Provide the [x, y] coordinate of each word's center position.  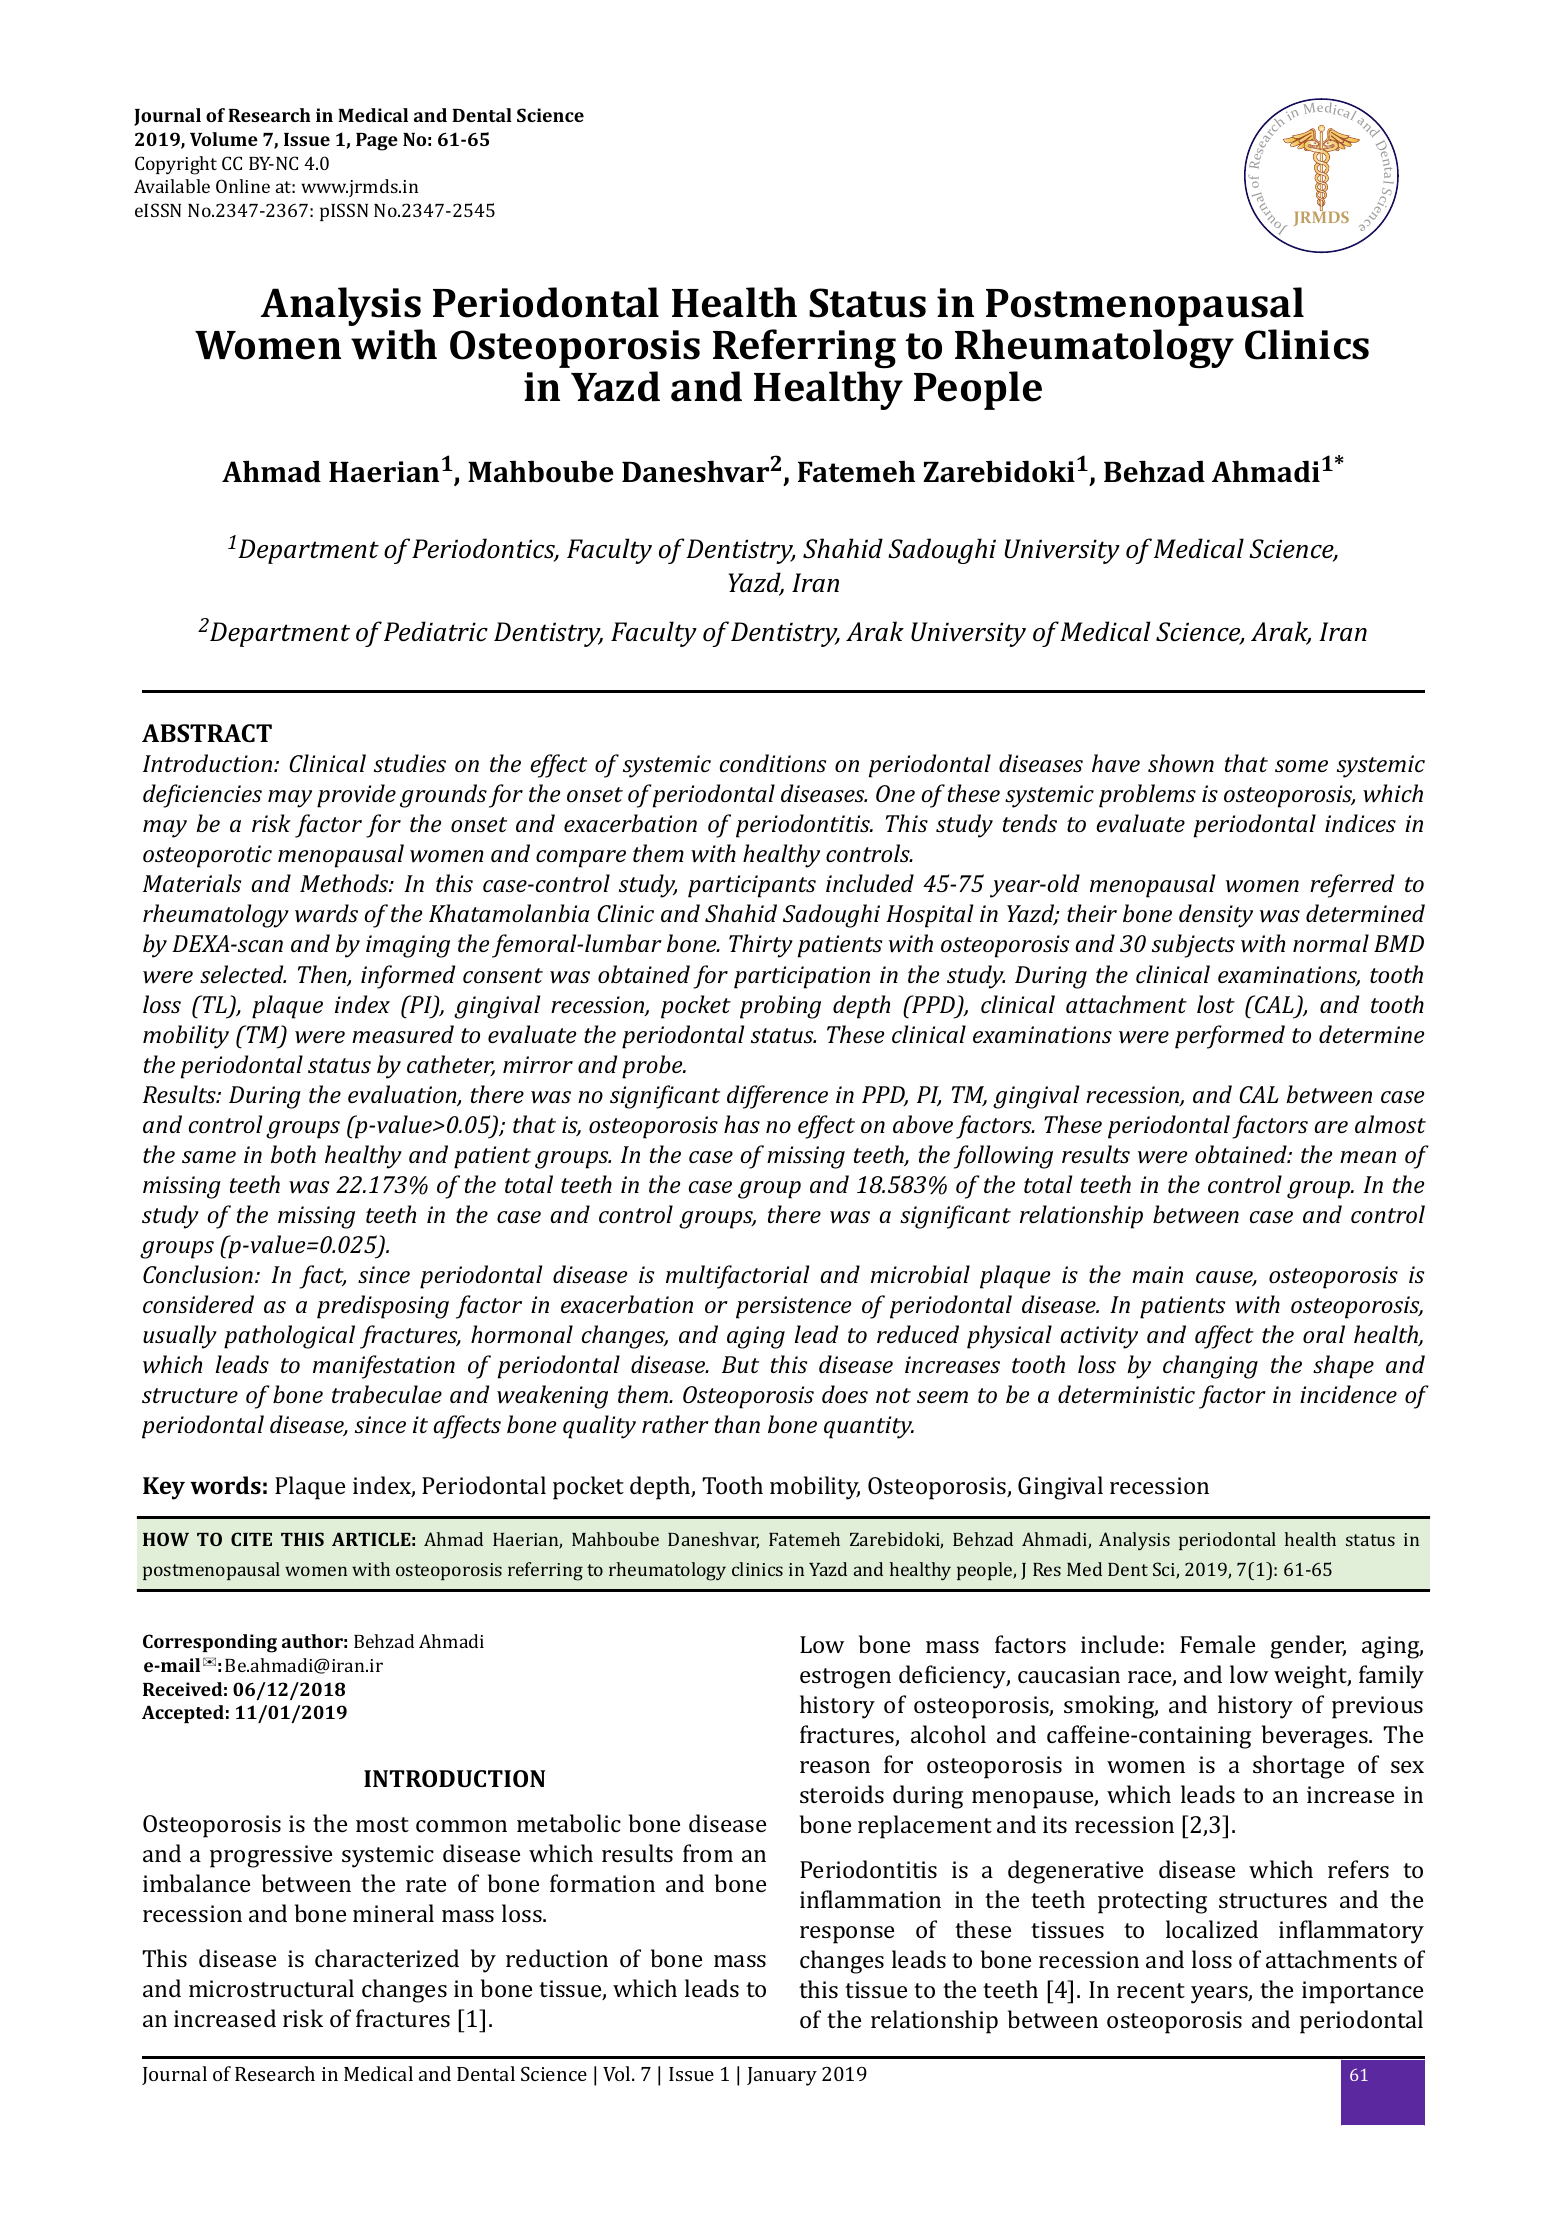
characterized [387, 1958]
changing [1210, 1367]
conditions [773, 763]
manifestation [384, 1367]
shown [1181, 763]
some [1301, 766]
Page [377, 142]
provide [356, 796]
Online [243, 186]
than [737, 1424]
